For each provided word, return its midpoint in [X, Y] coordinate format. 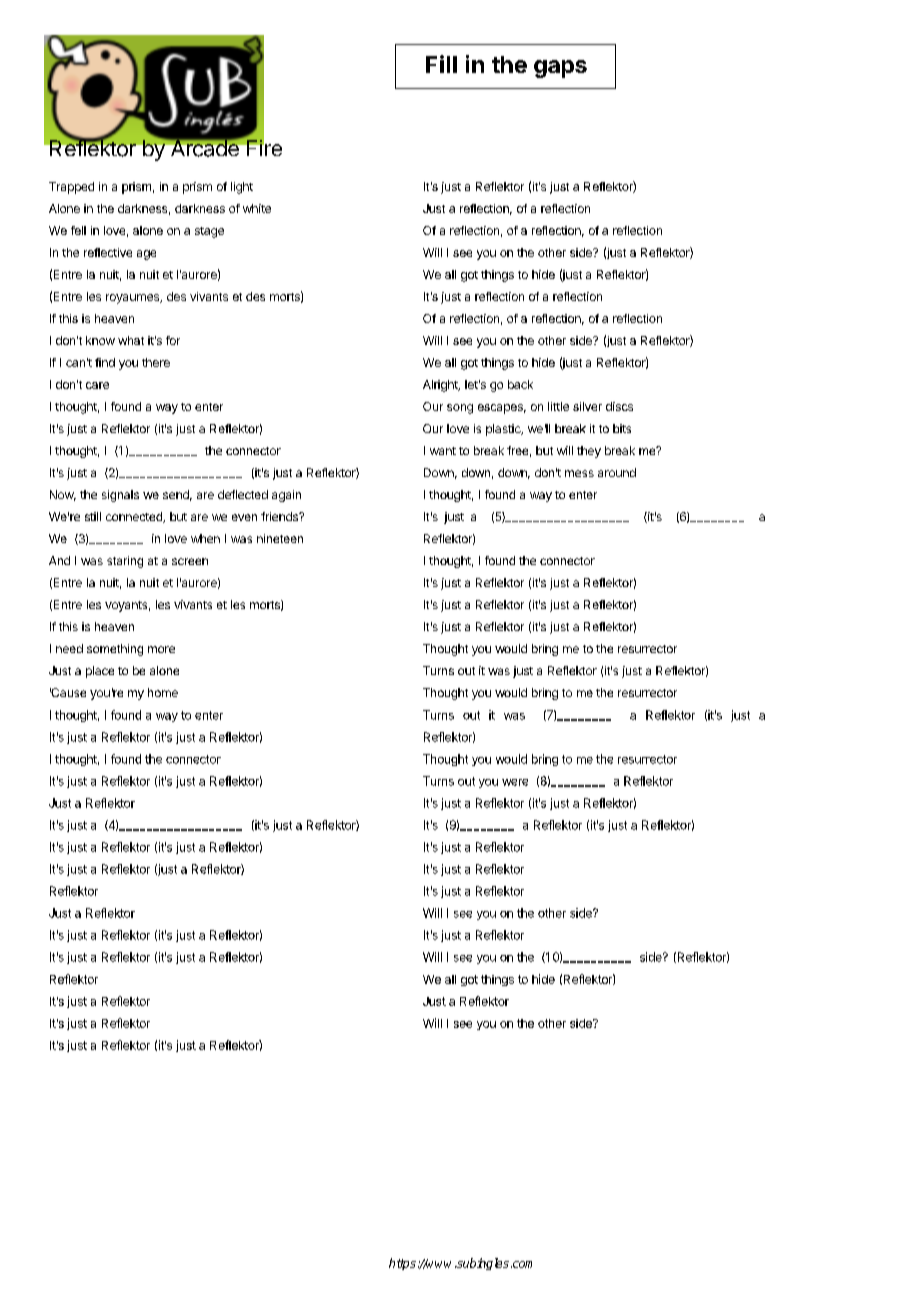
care [97, 385]
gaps [560, 69]
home [163, 692]
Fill [441, 64]
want [443, 451]
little [558, 406]
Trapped [71, 188]
